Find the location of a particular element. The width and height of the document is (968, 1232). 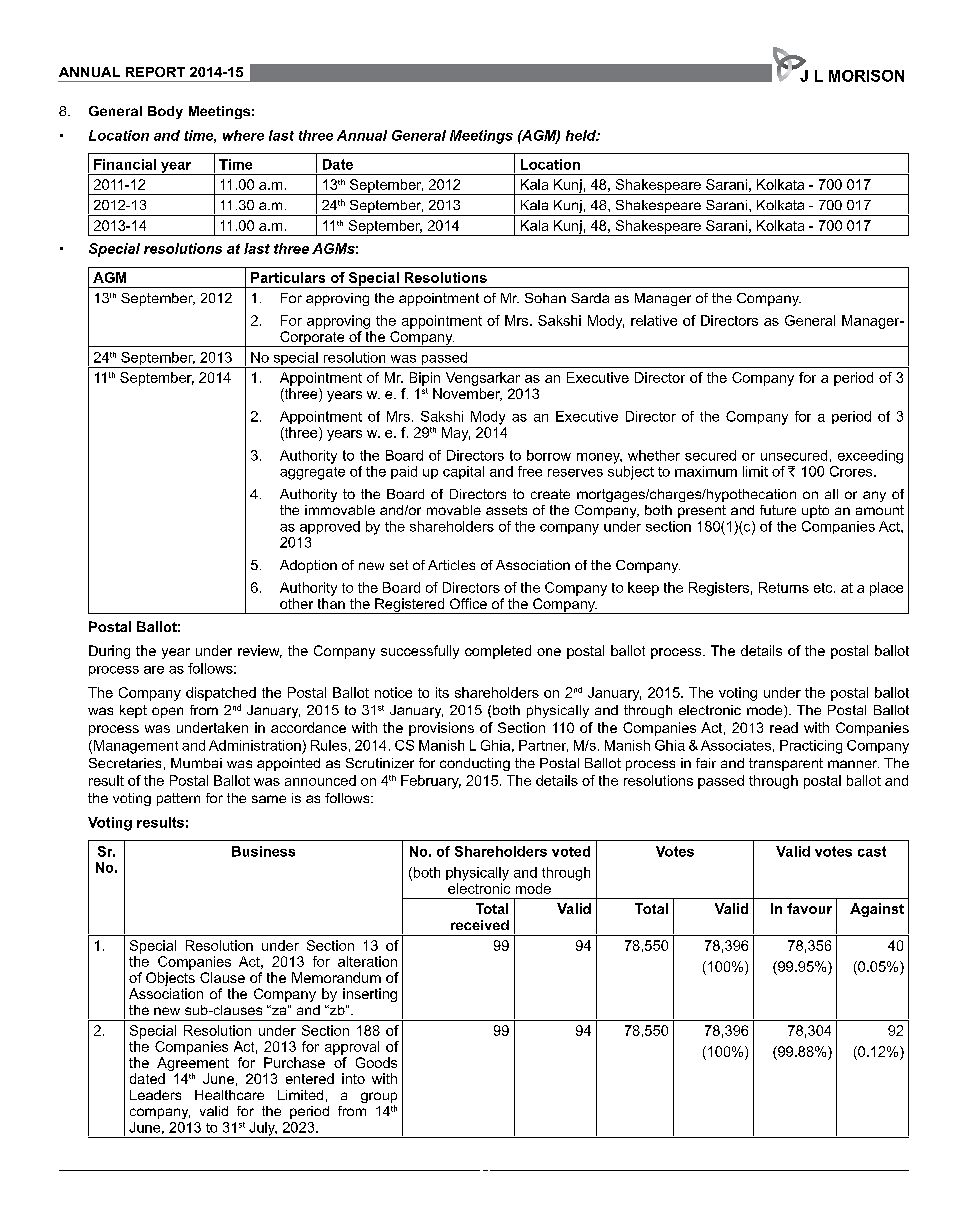

other is located at coordinates (296, 603).
